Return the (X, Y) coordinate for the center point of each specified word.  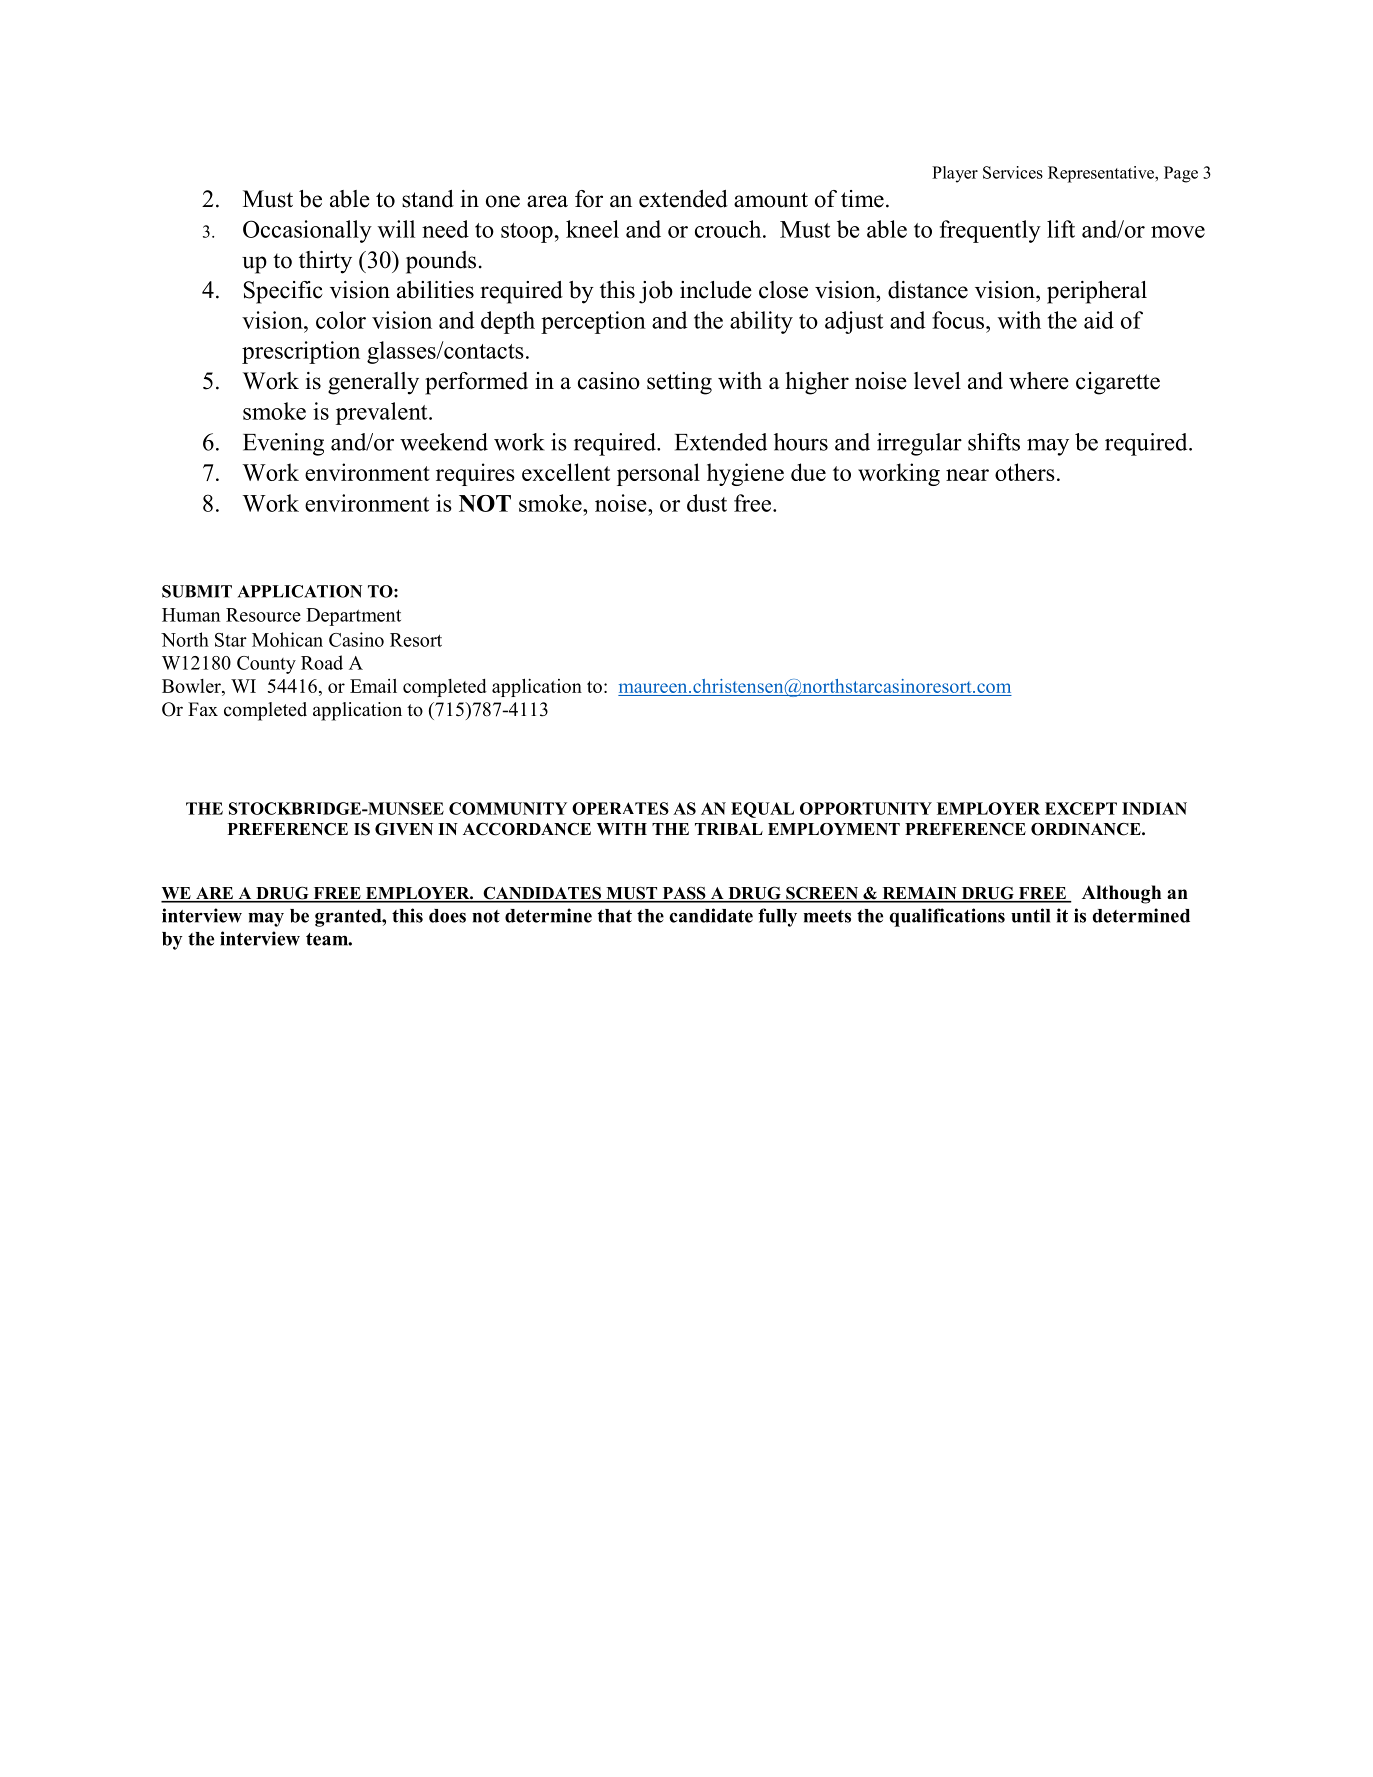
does (447, 916)
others (1025, 472)
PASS (684, 894)
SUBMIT (197, 591)
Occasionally (307, 231)
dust (707, 503)
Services (1013, 172)
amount (771, 200)
